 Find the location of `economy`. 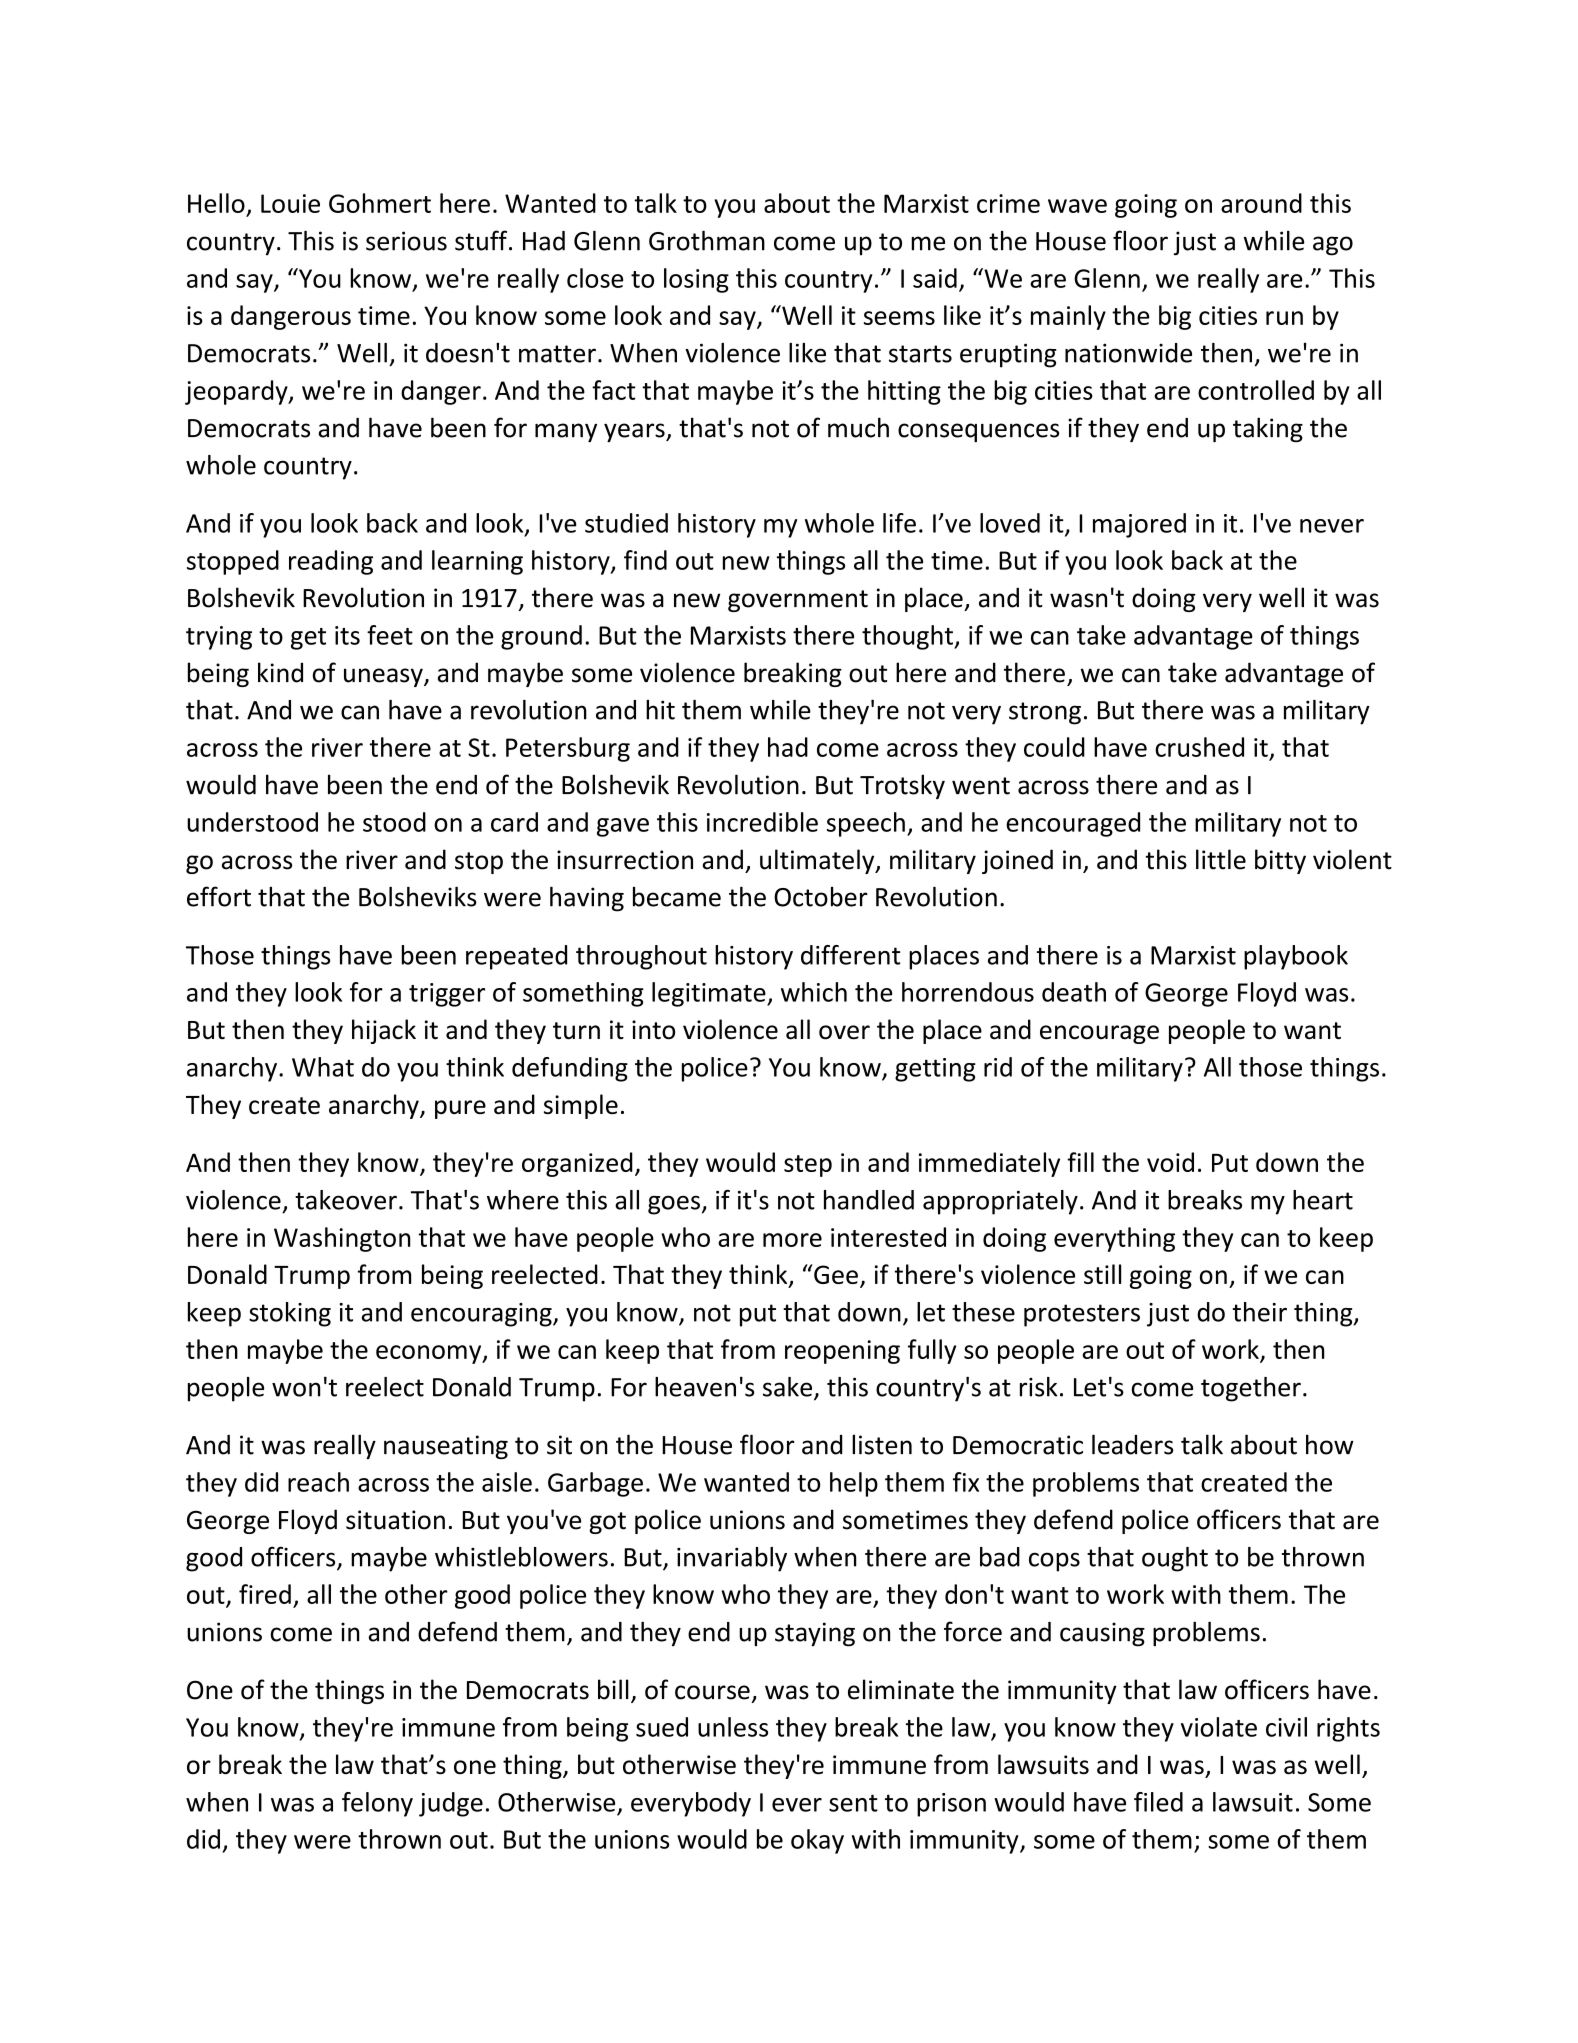

economy is located at coordinates (430, 1354).
